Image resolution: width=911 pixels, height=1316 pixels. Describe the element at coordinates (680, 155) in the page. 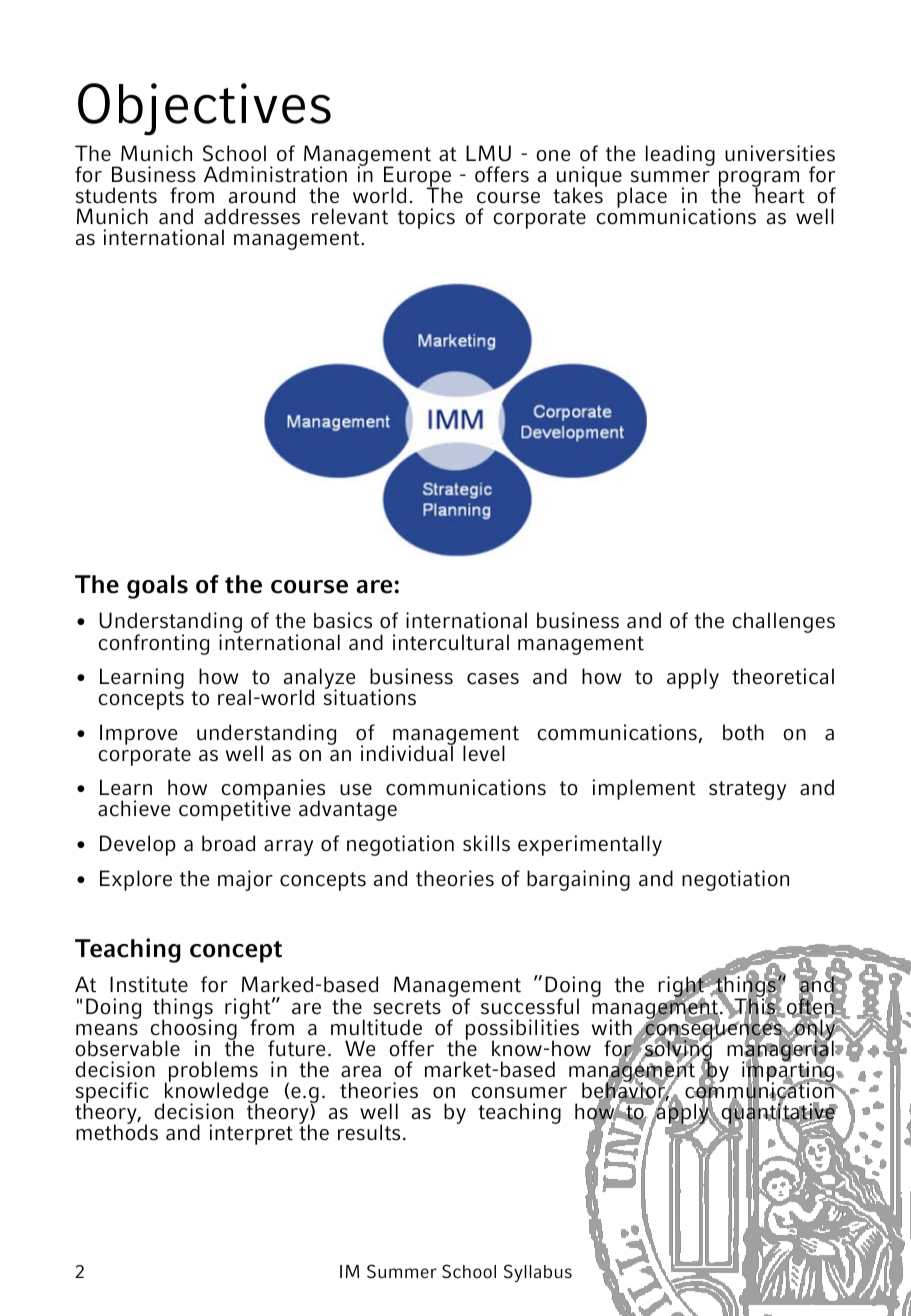

I see `leading` at that location.
